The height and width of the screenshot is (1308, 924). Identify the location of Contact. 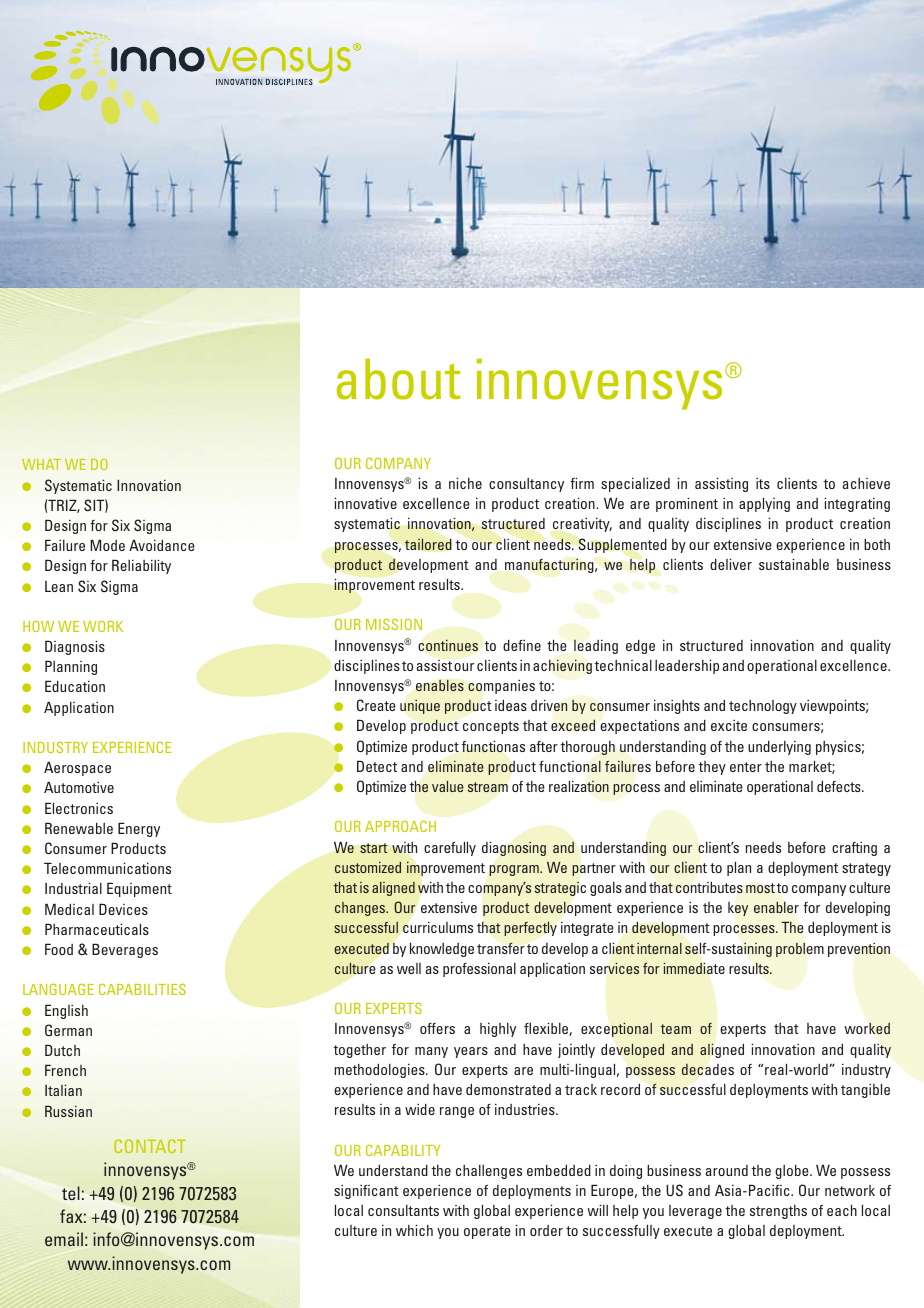
(150, 1146).
